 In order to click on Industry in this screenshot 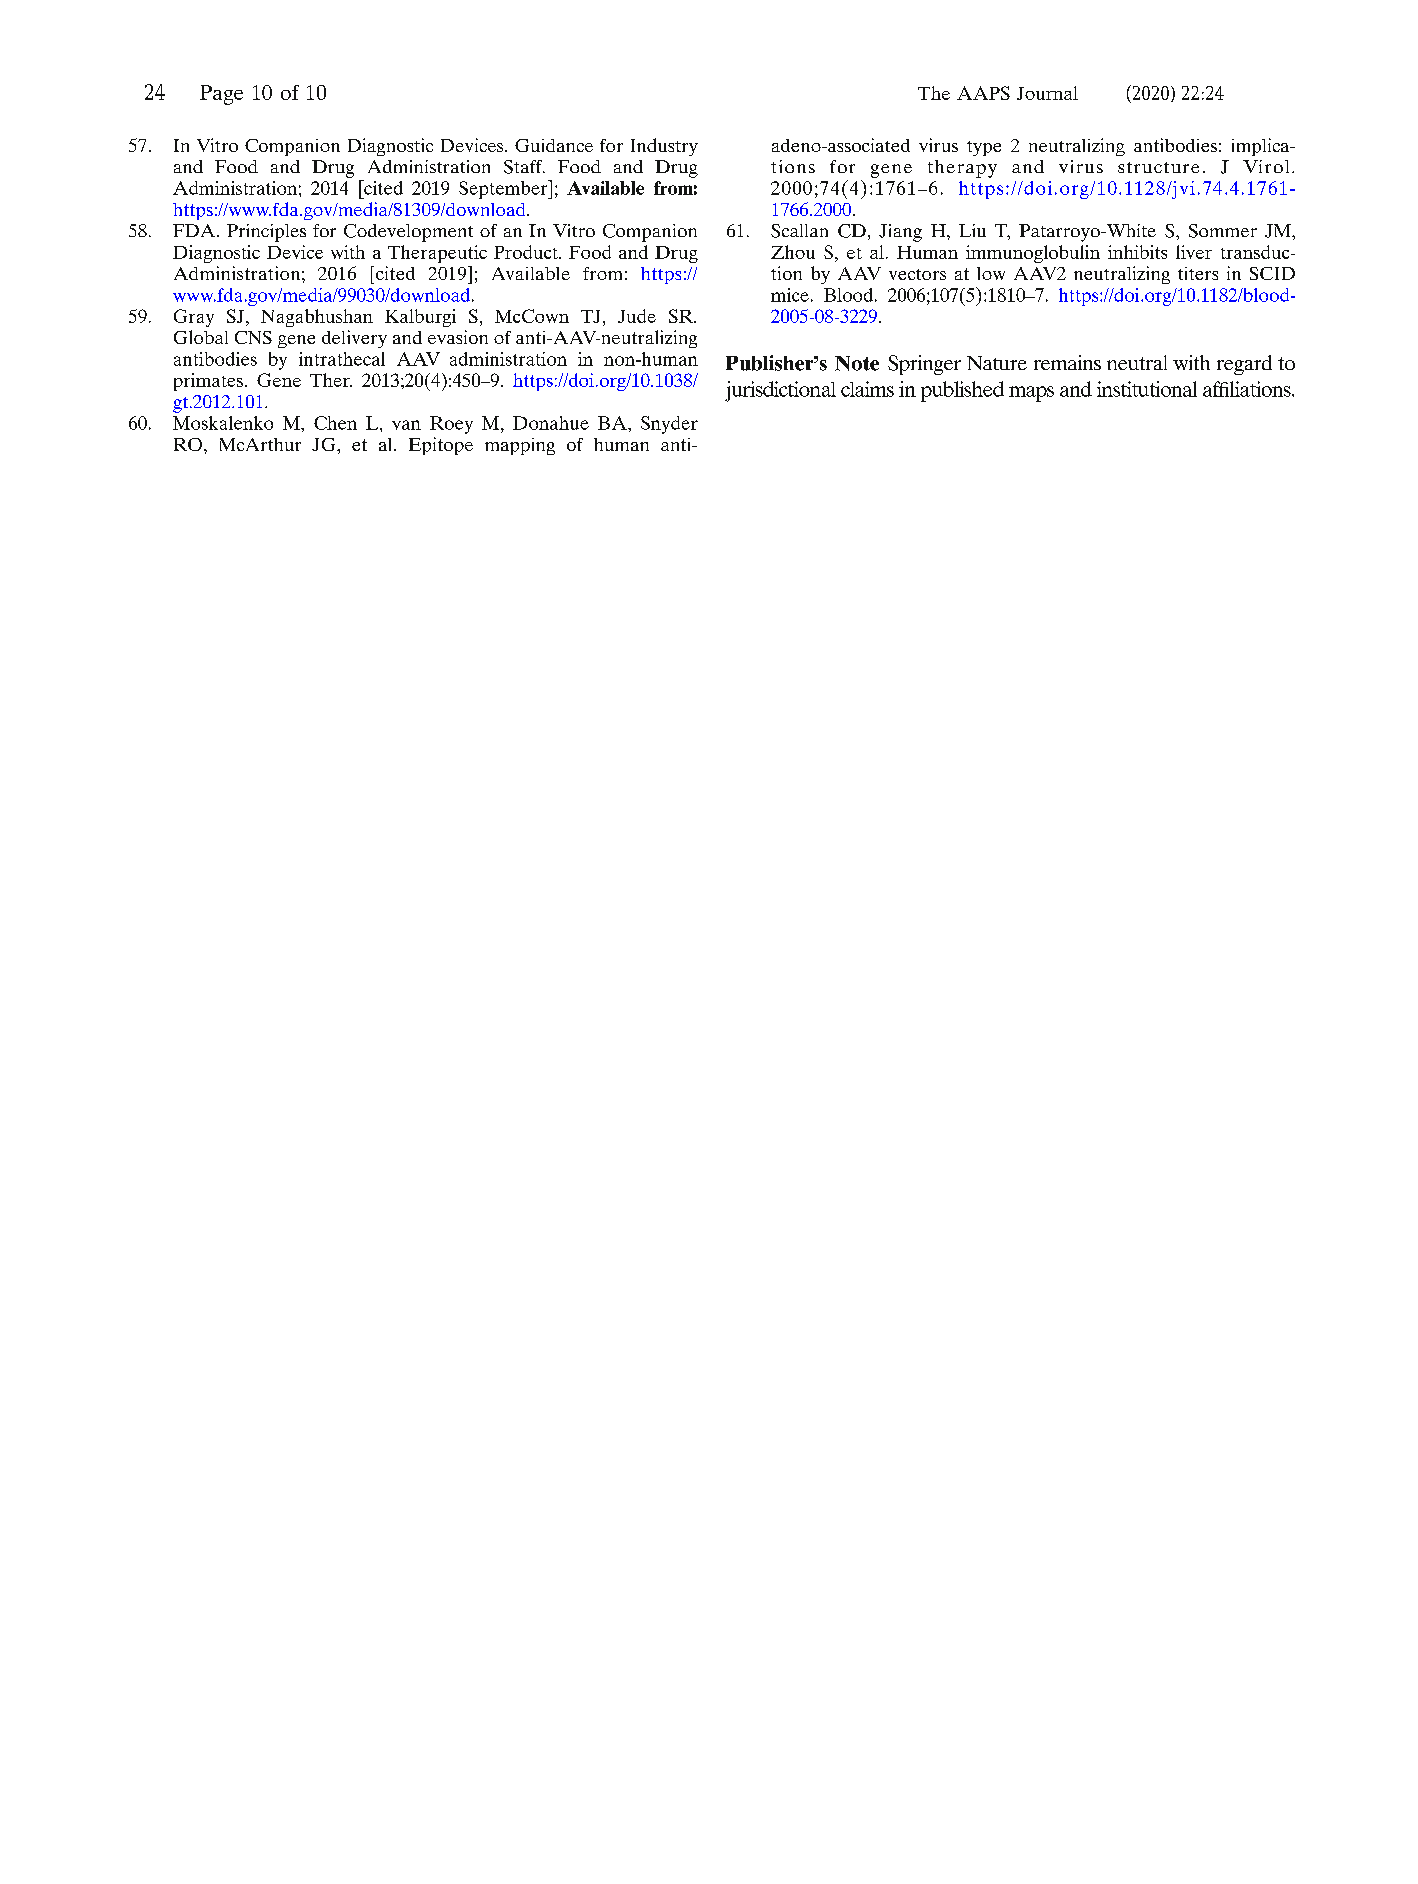, I will do `click(664, 147)`.
